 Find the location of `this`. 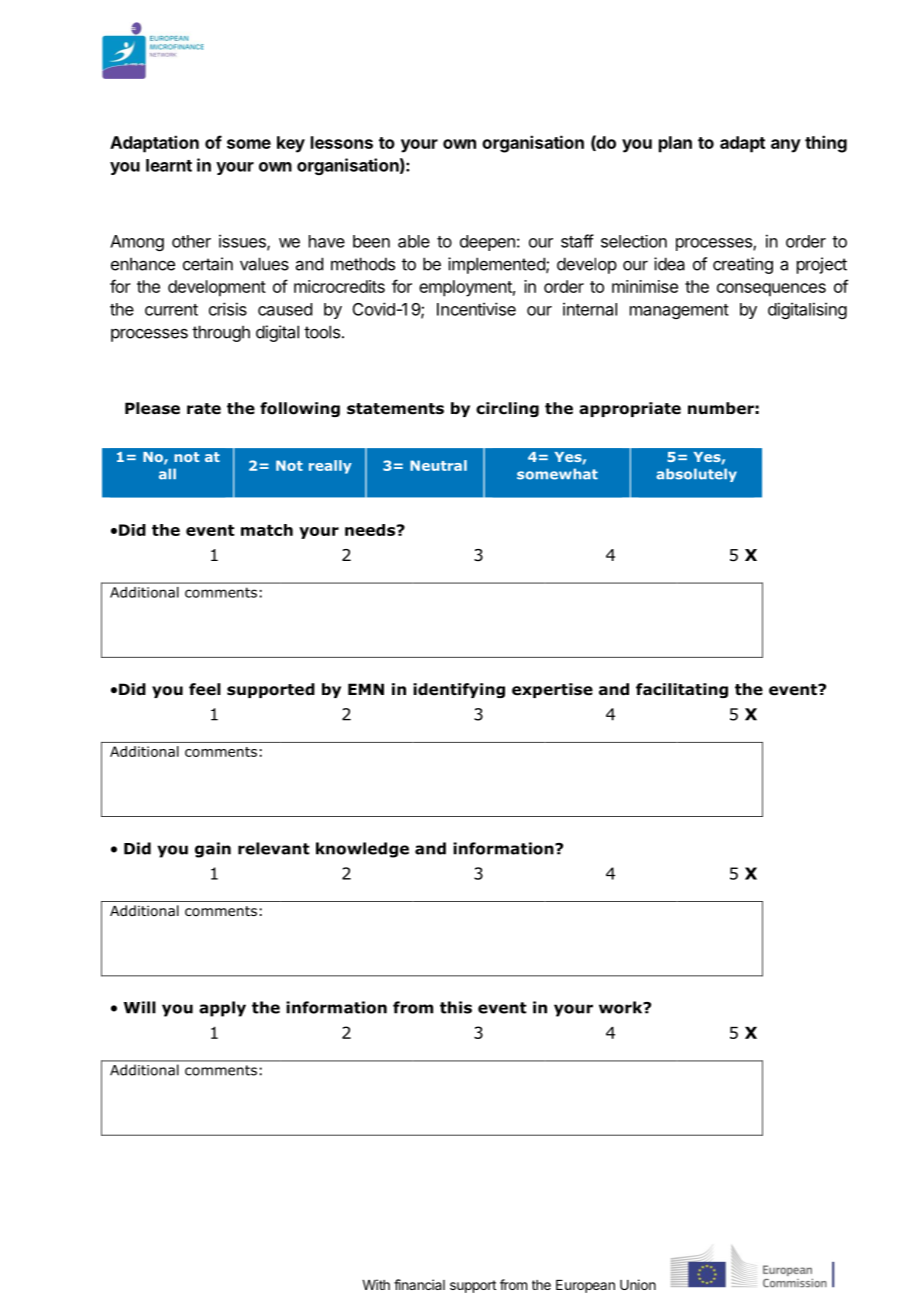

this is located at coordinates (456, 1007).
